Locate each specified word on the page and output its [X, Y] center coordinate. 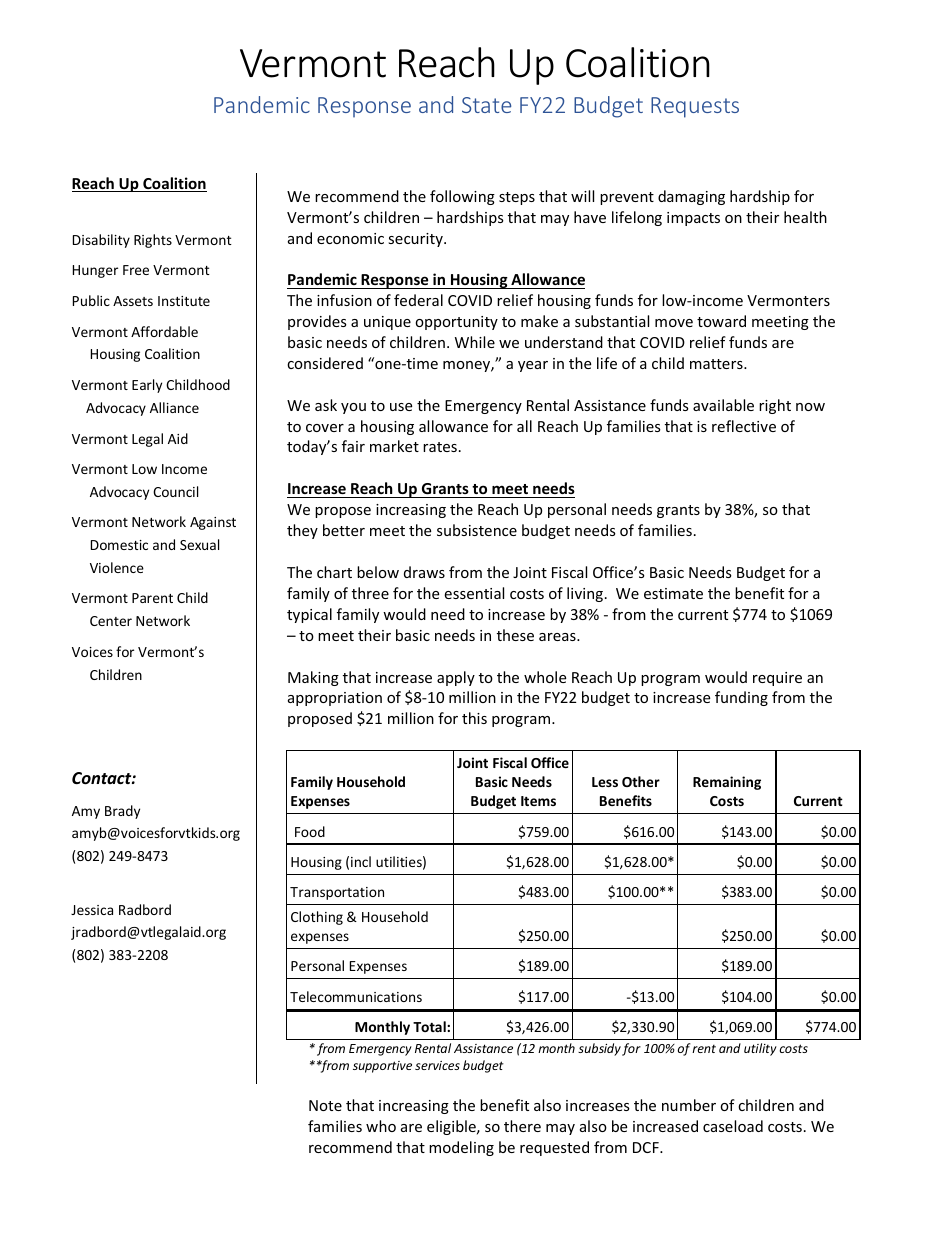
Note [325, 1105]
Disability [101, 241]
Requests [695, 107]
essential [474, 593]
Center [111, 621]
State [486, 105]
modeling [461, 1148]
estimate [673, 593]
